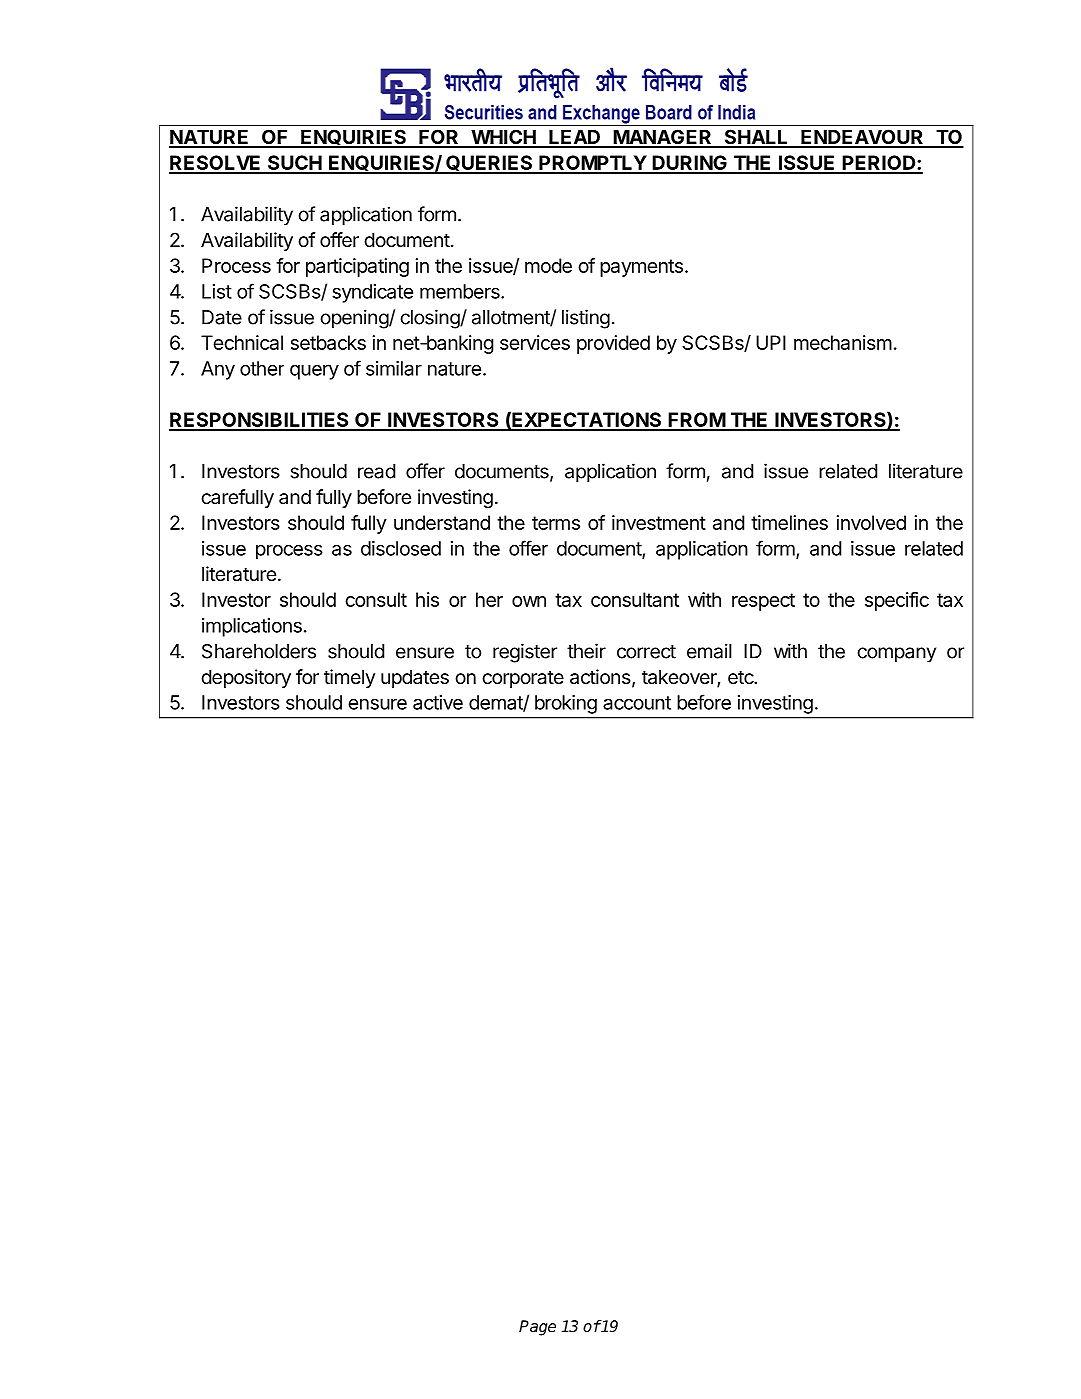 The width and height of the screenshot is (1081, 1399). What do you see at coordinates (537, 1328) in the screenshot?
I see `Page` at bounding box center [537, 1328].
